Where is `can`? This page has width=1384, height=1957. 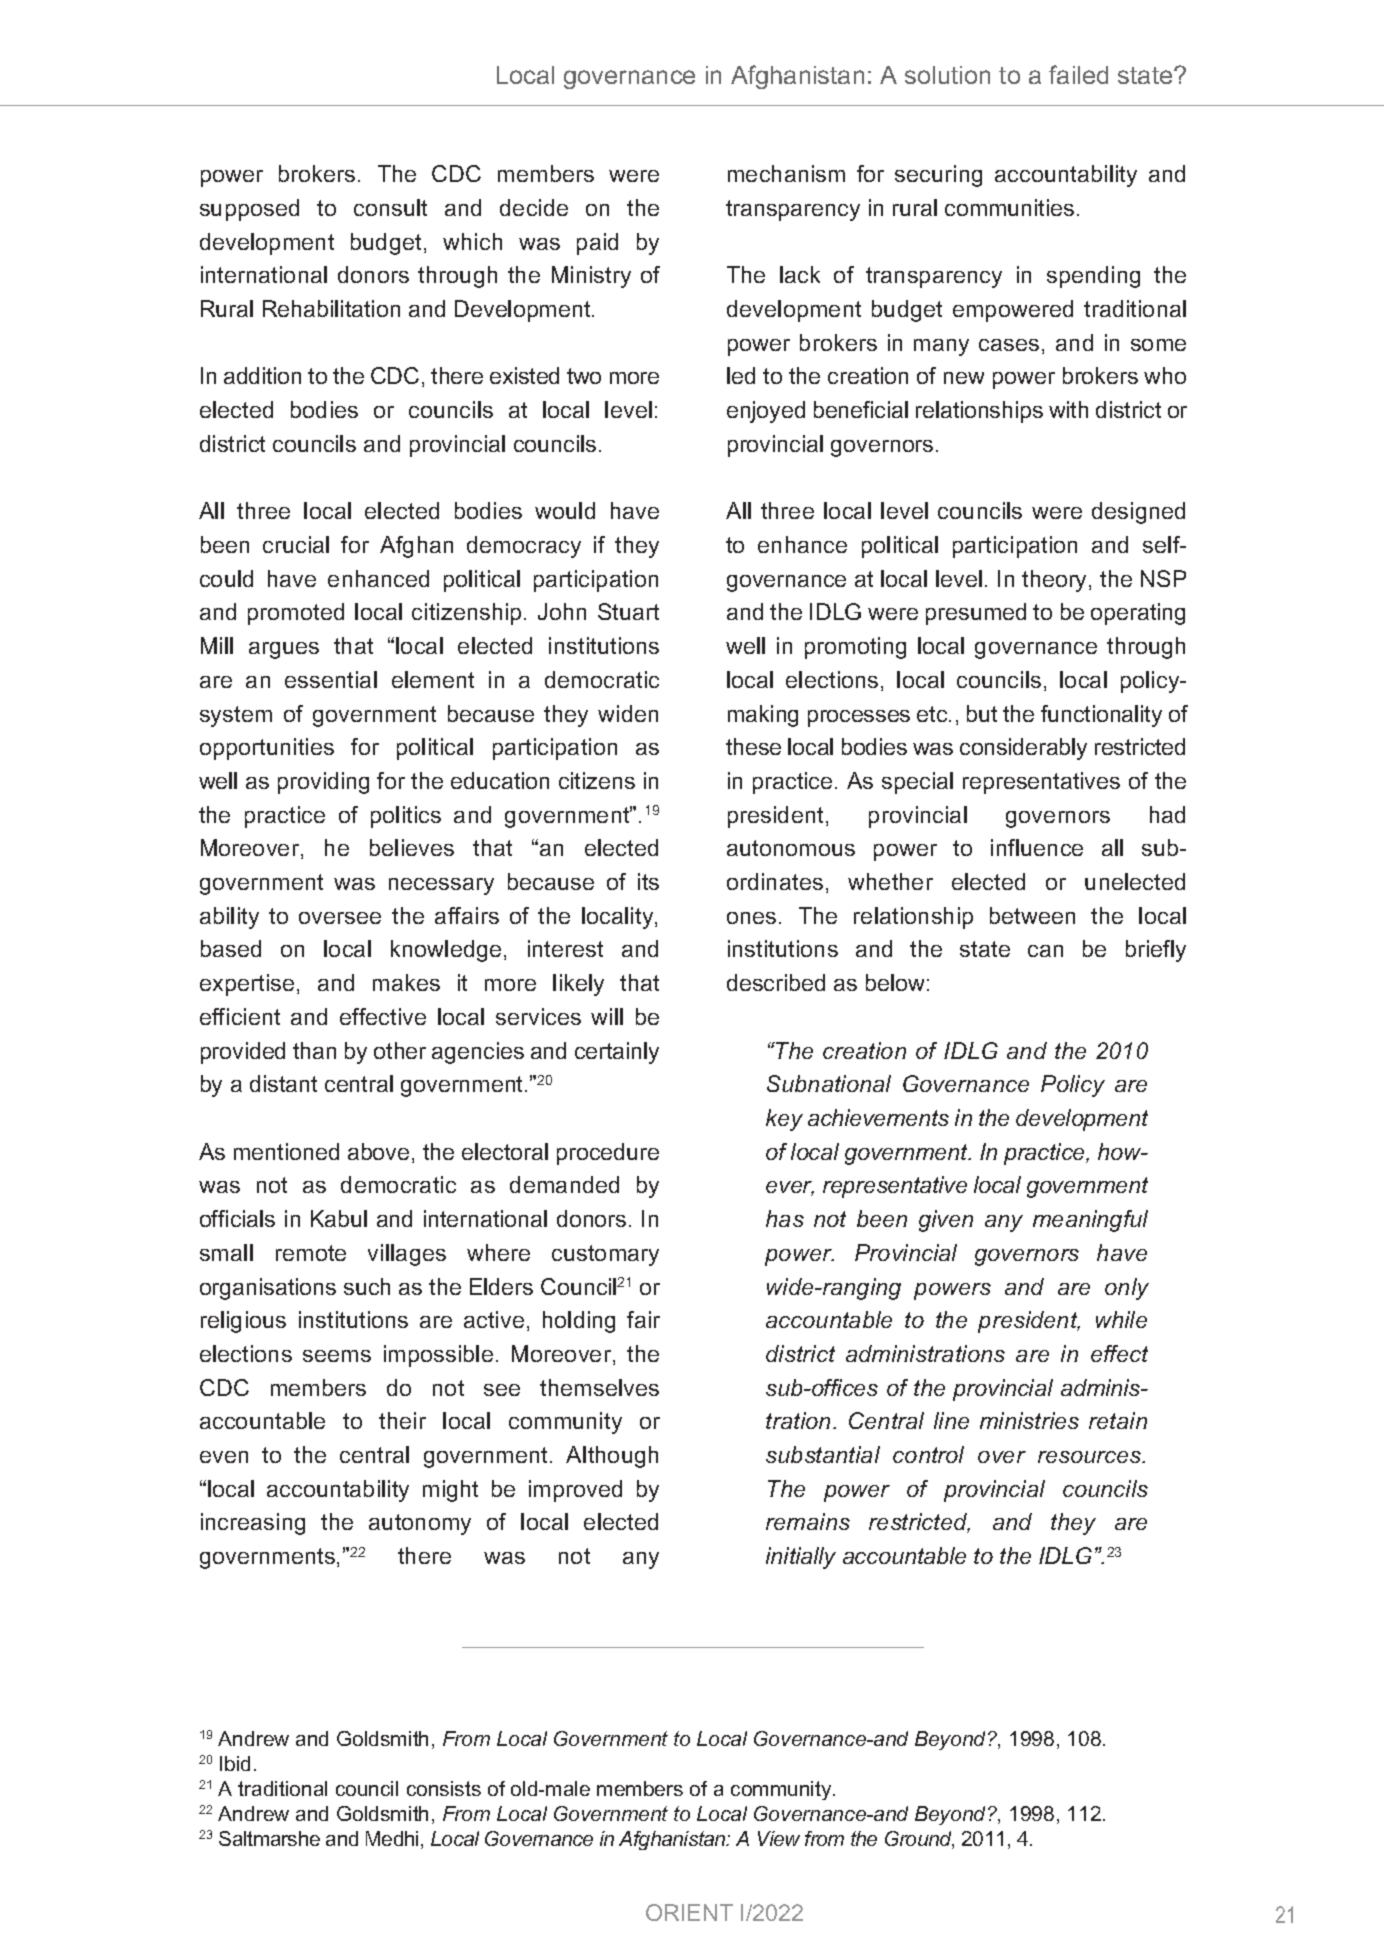 can is located at coordinates (1045, 951).
